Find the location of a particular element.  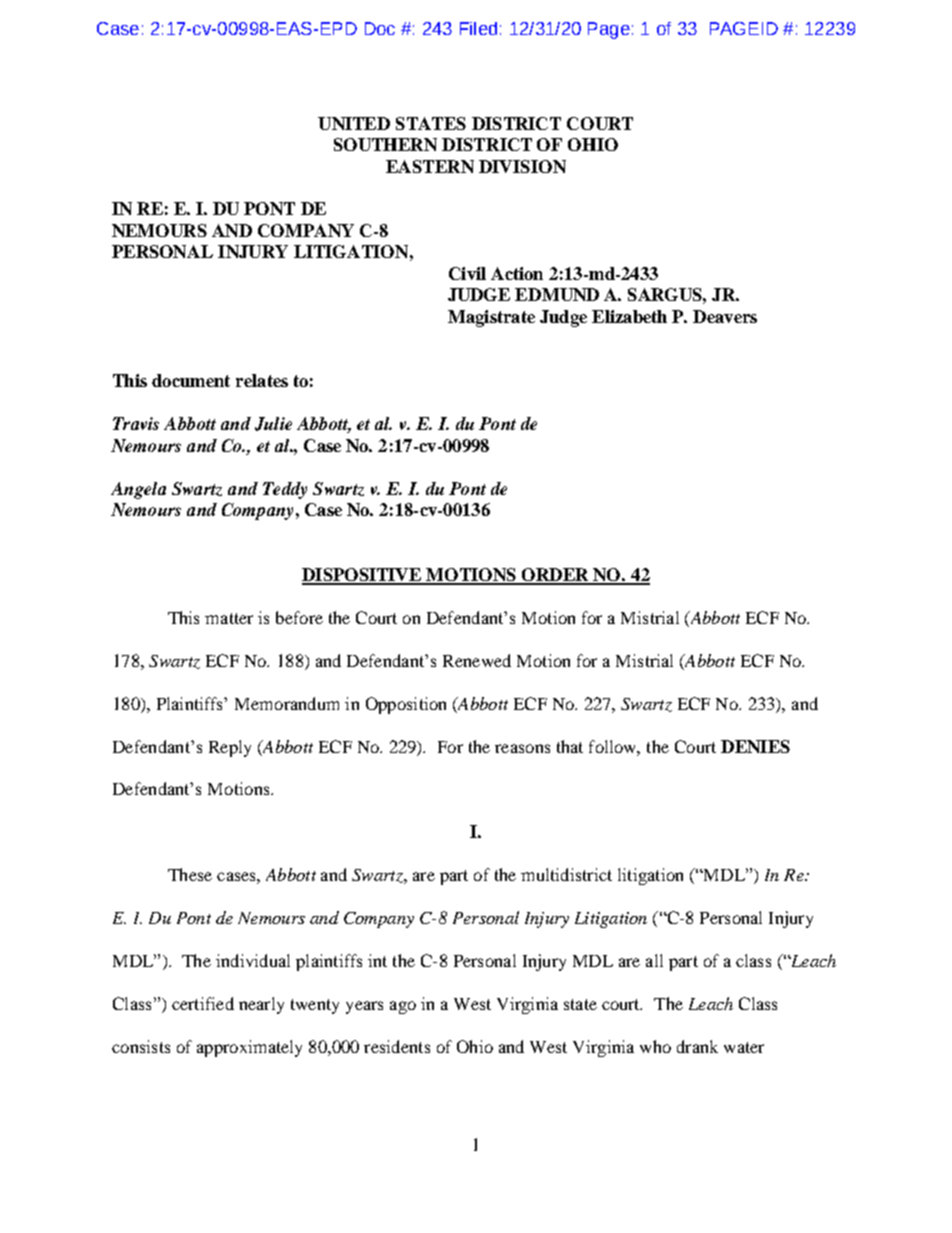

ORDER is located at coordinates (556, 576).
